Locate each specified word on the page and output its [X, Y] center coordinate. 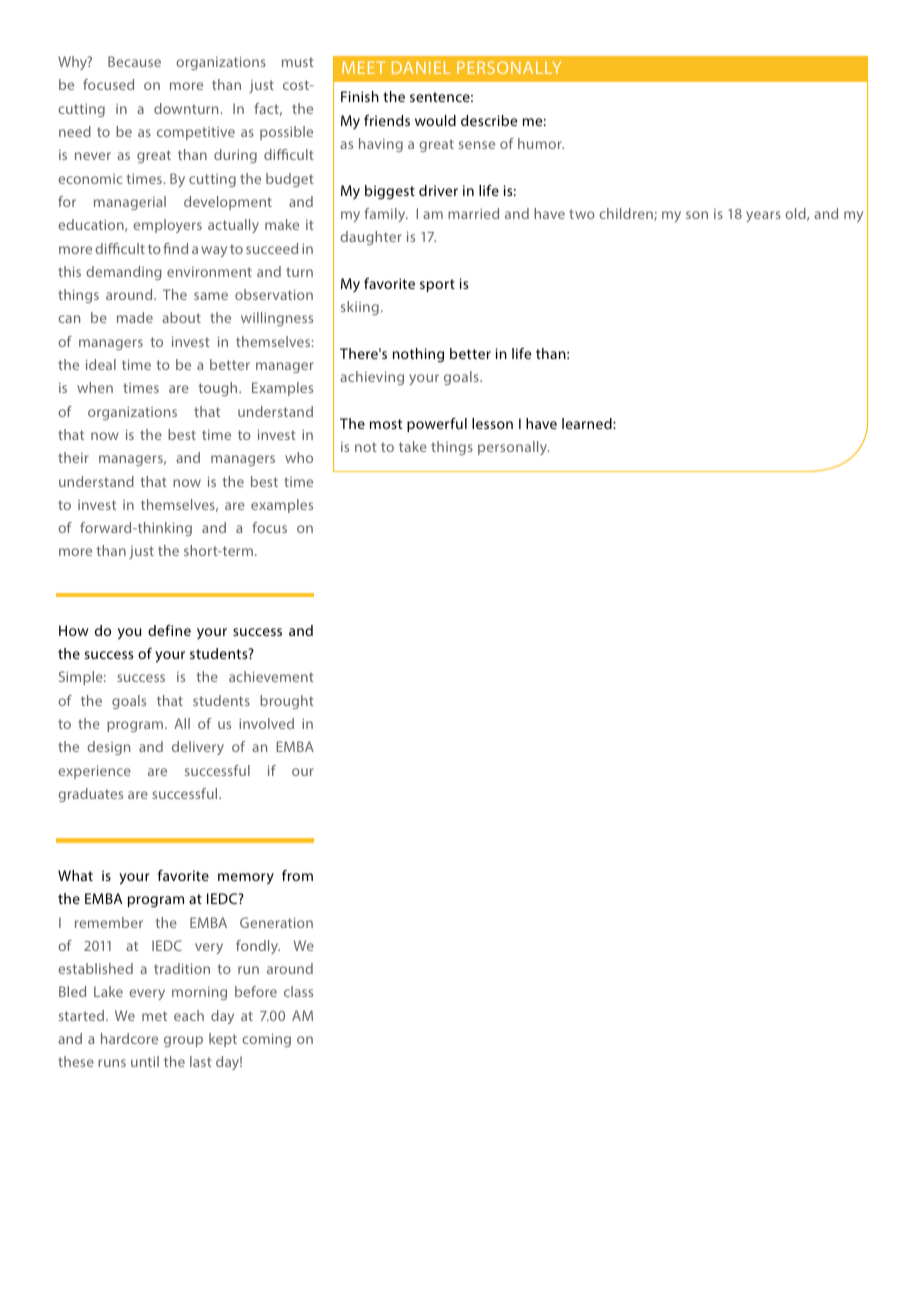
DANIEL [421, 67]
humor [541, 143]
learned [588, 423]
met [154, 1016]
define [169, 630]
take [413, 446]
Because [134, 61]
